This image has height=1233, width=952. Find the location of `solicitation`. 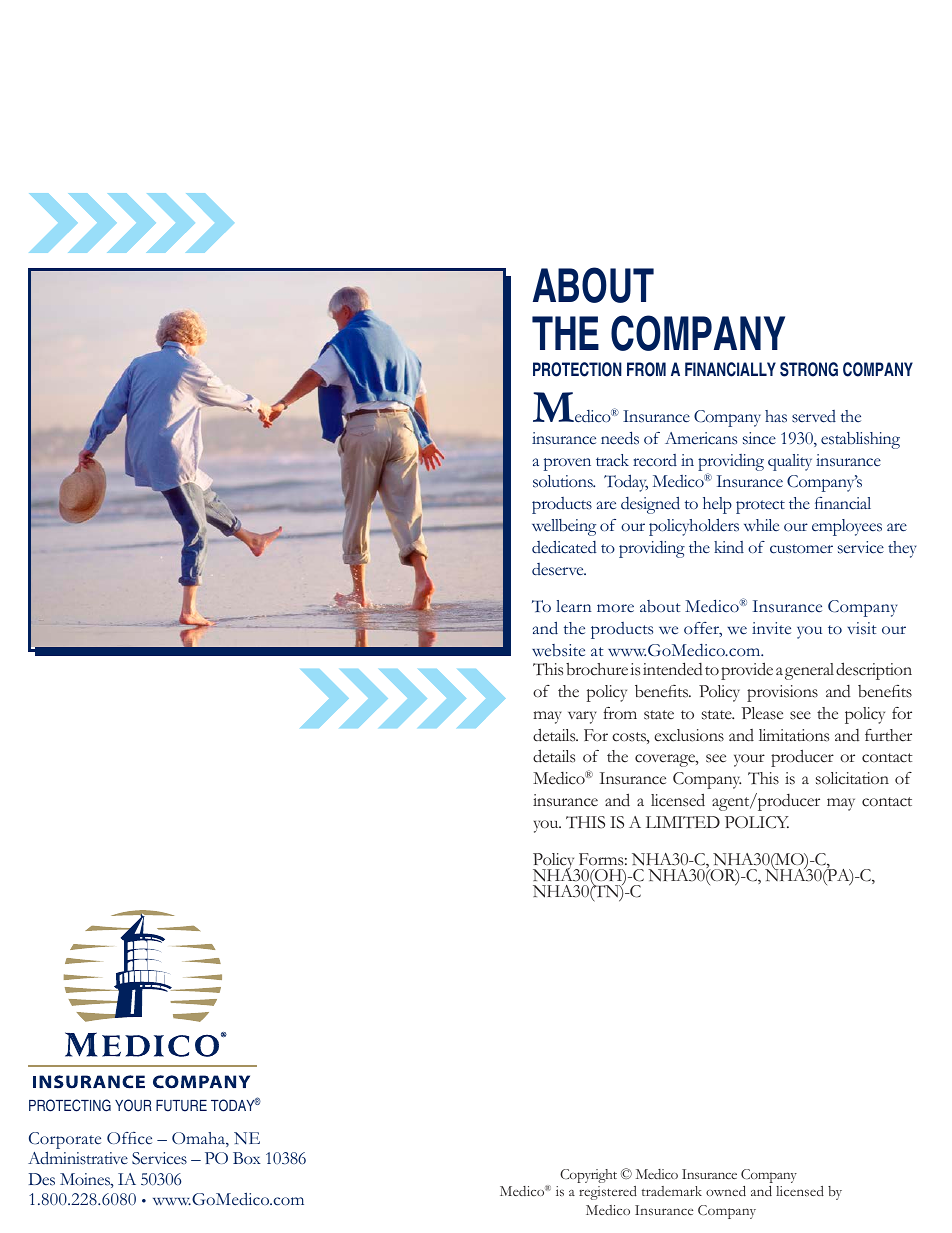

solicitation is located at coordinates (852, 778).
